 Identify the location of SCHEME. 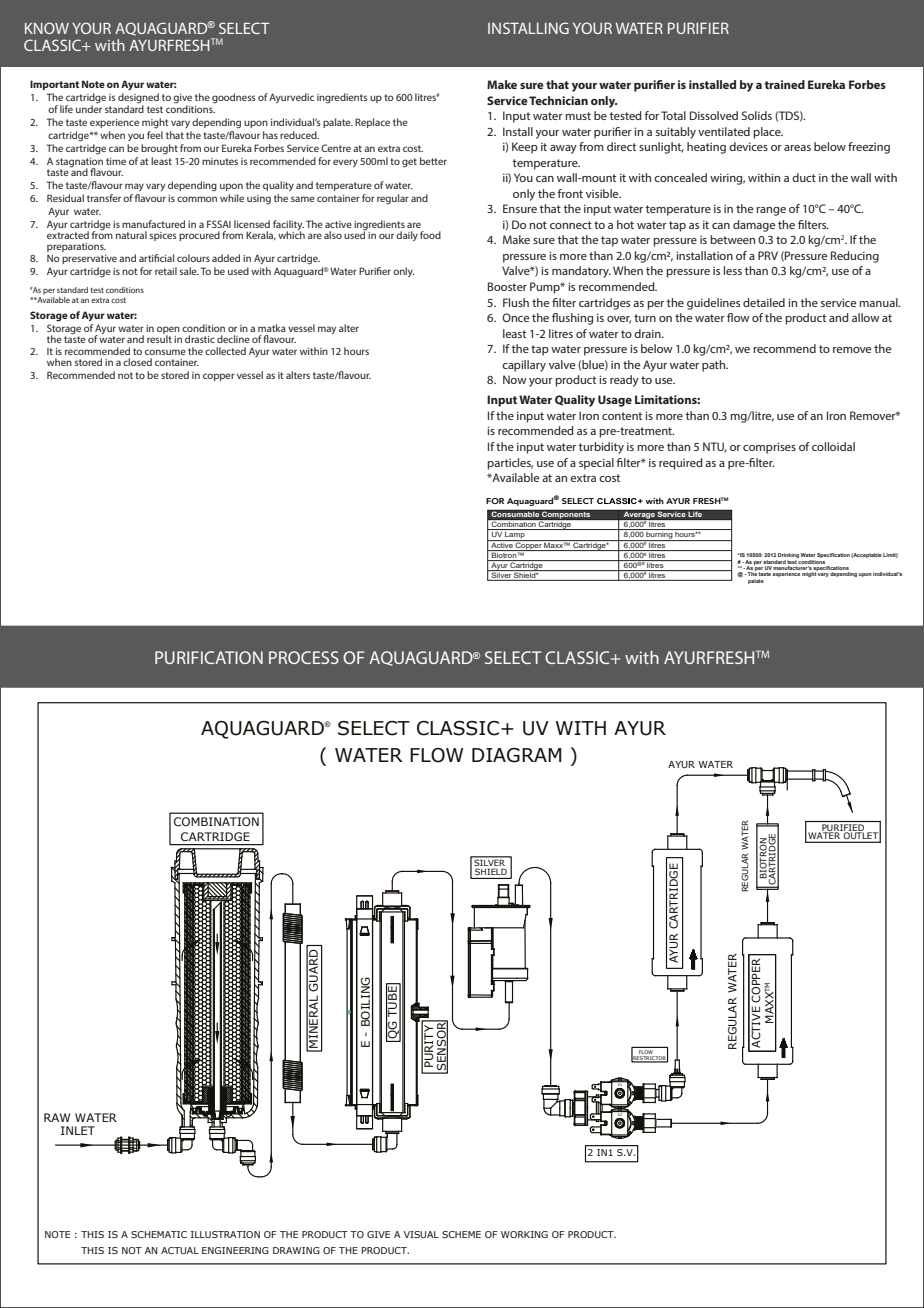
(461, 1234).
